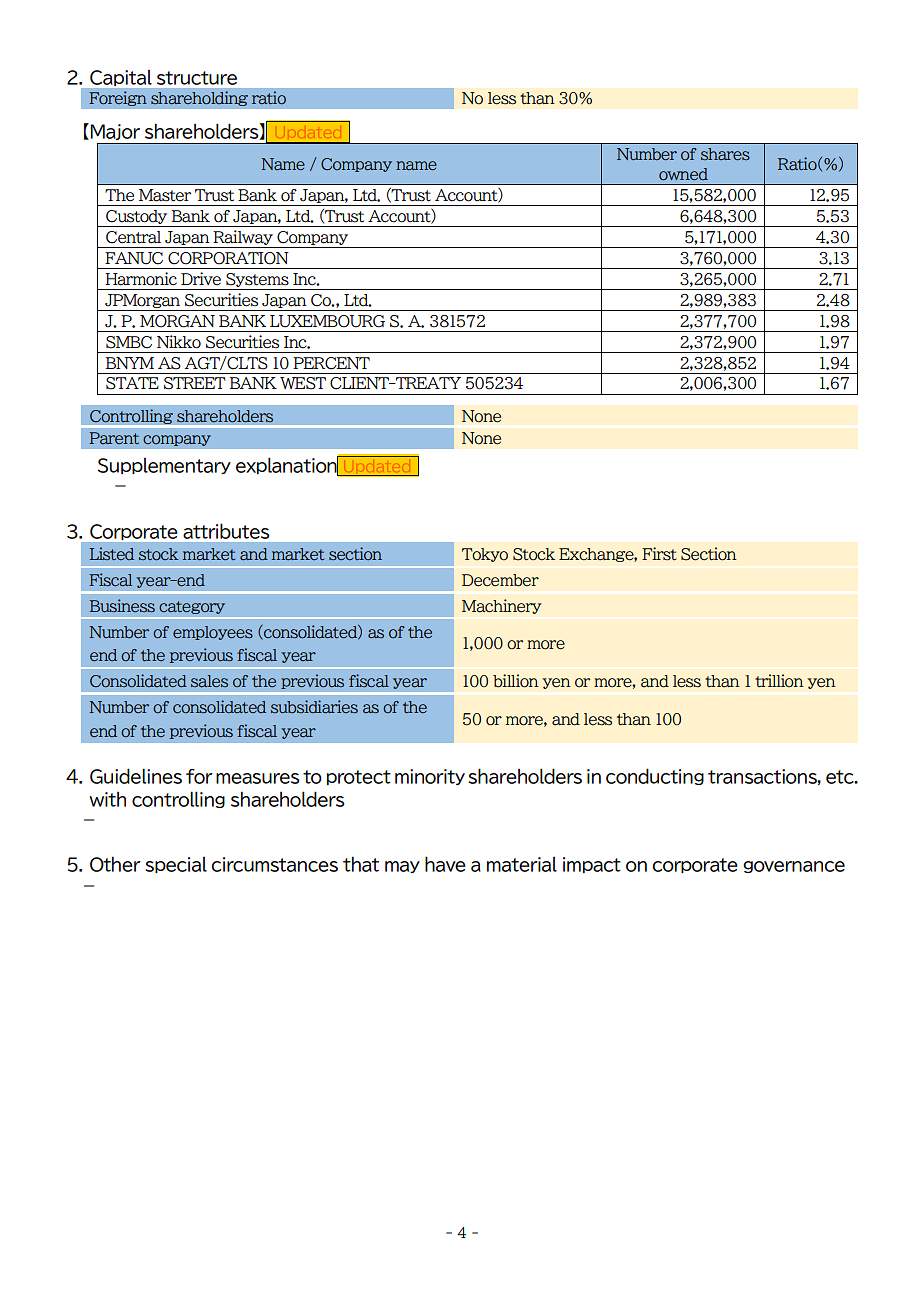 This screenshot has width=924, height=1308. Describe the element at coordinates (779, 681) in the screenshot. I see `trillion` at that location.
